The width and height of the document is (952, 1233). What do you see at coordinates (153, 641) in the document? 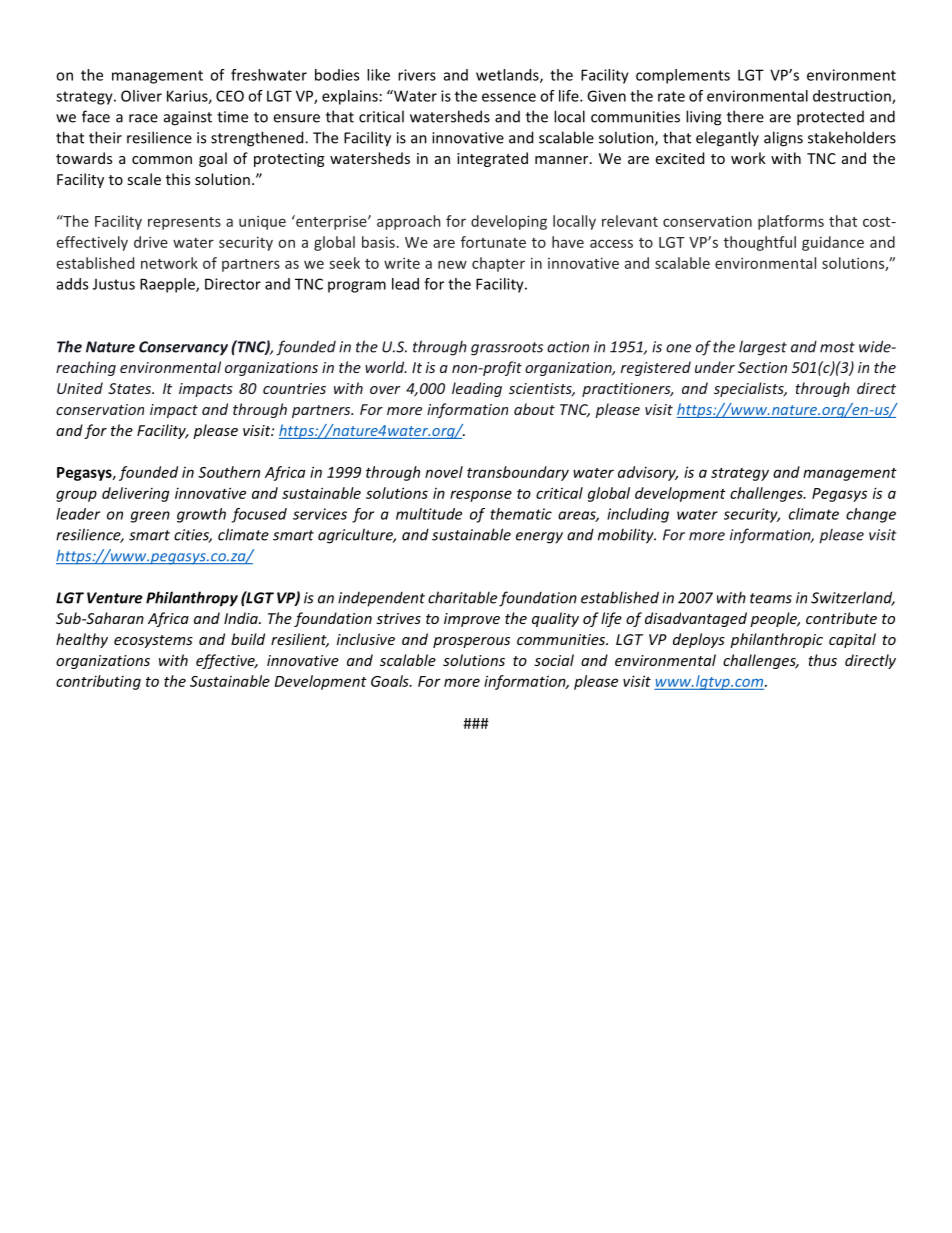
I see `ecosystems` at bounding box center [153, 641].
